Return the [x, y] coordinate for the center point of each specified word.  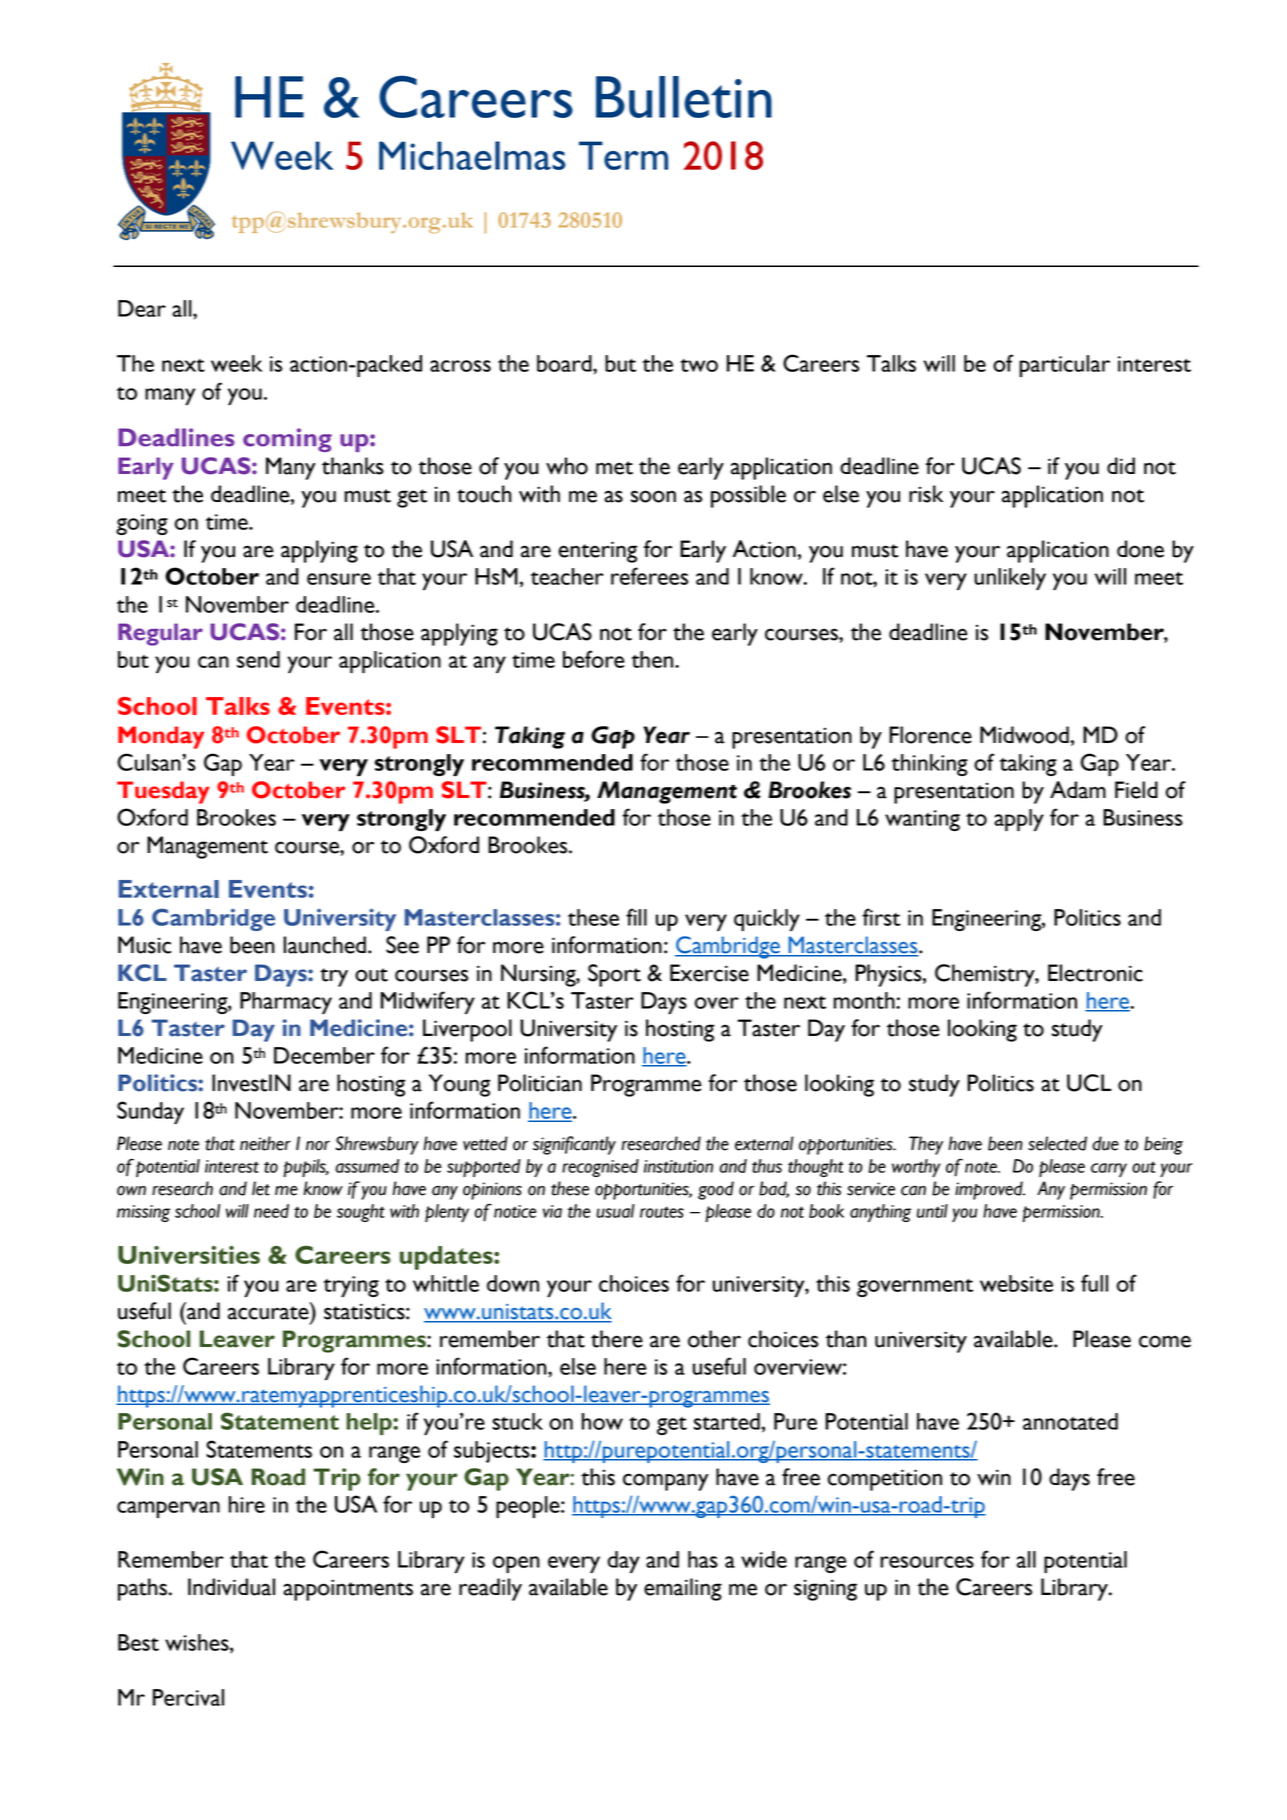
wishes [198, 1643]
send [258, 659]
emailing [683, 1589]
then [653, 659]
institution [678, 1166]
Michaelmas [472, 155]
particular [1064, 366]
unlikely [1010, 579]
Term [623, 155]
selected [1057, 1143]
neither [265, 1143]
